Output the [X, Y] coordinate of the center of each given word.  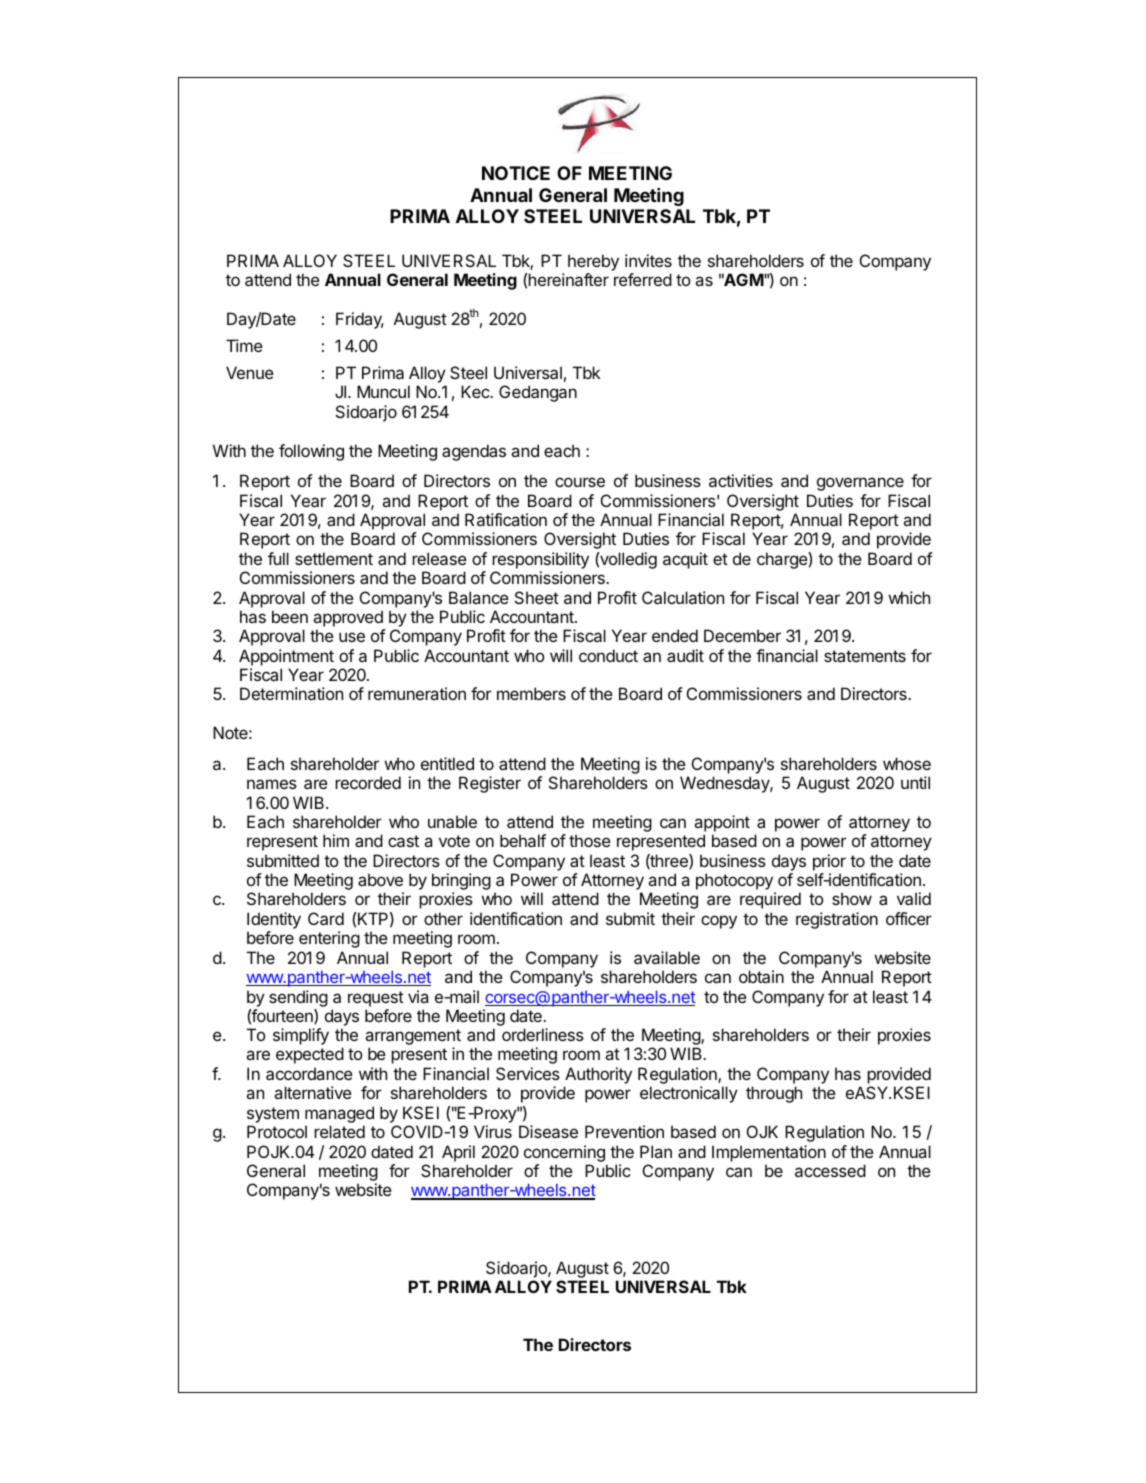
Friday [360, 320]
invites [648, 260]
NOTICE [516, 173]
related [339, 1131]
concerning [564, 1153]
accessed [830, 1170]
